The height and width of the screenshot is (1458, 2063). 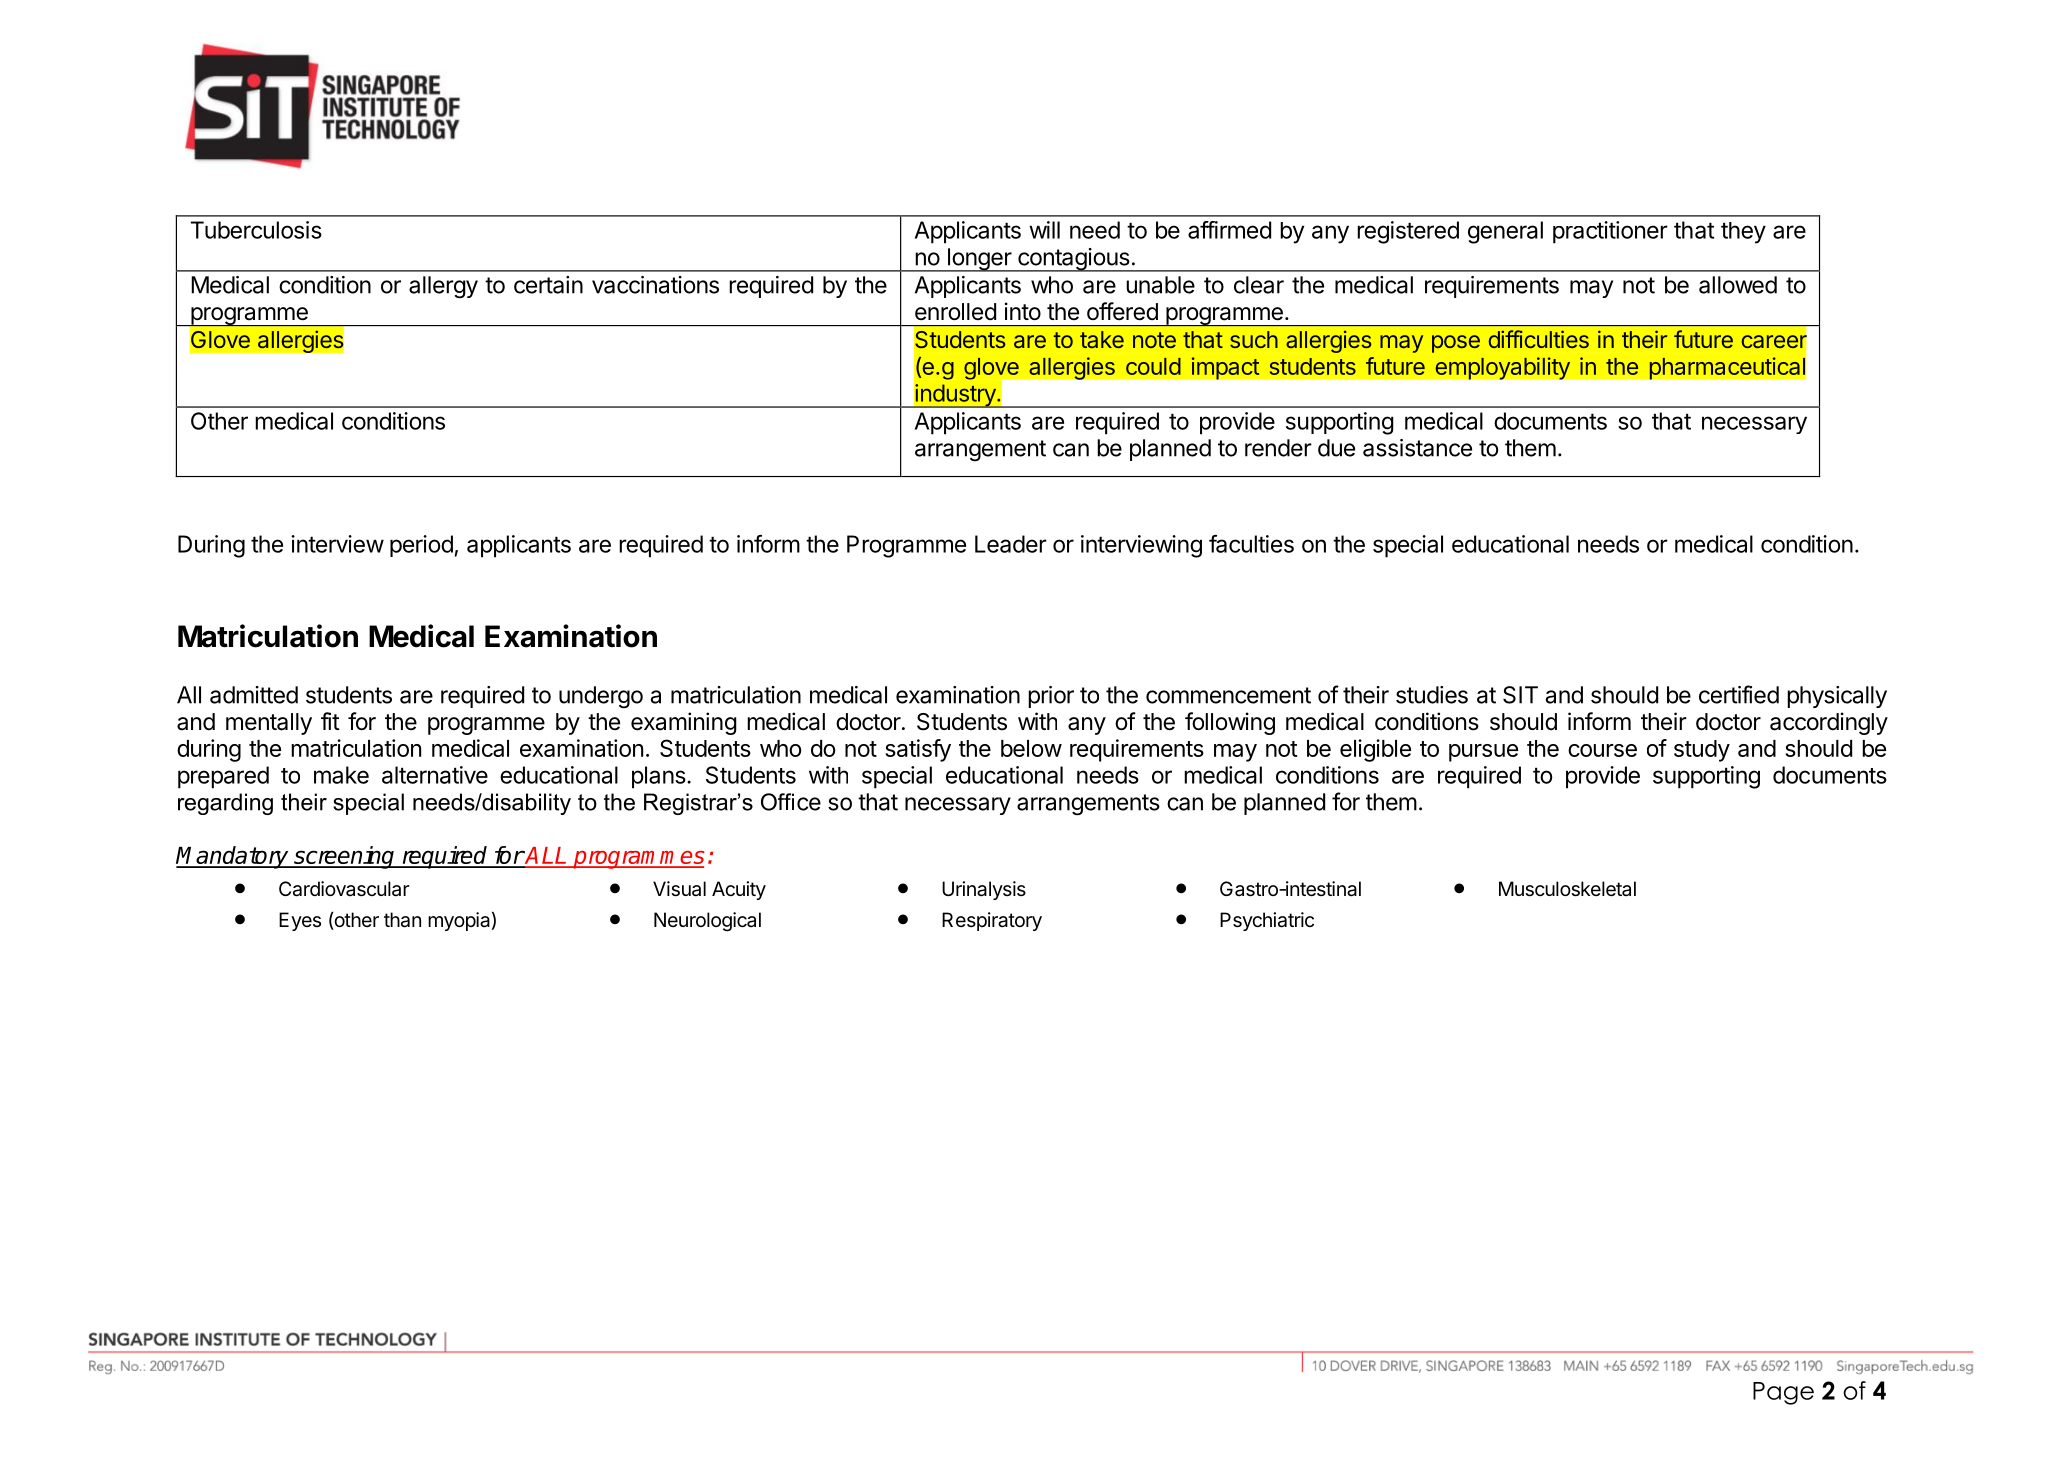 What do you see at coordinates (300, 921) in the screenshot?
I see `Eyes` at bounding box center [300, 921].
